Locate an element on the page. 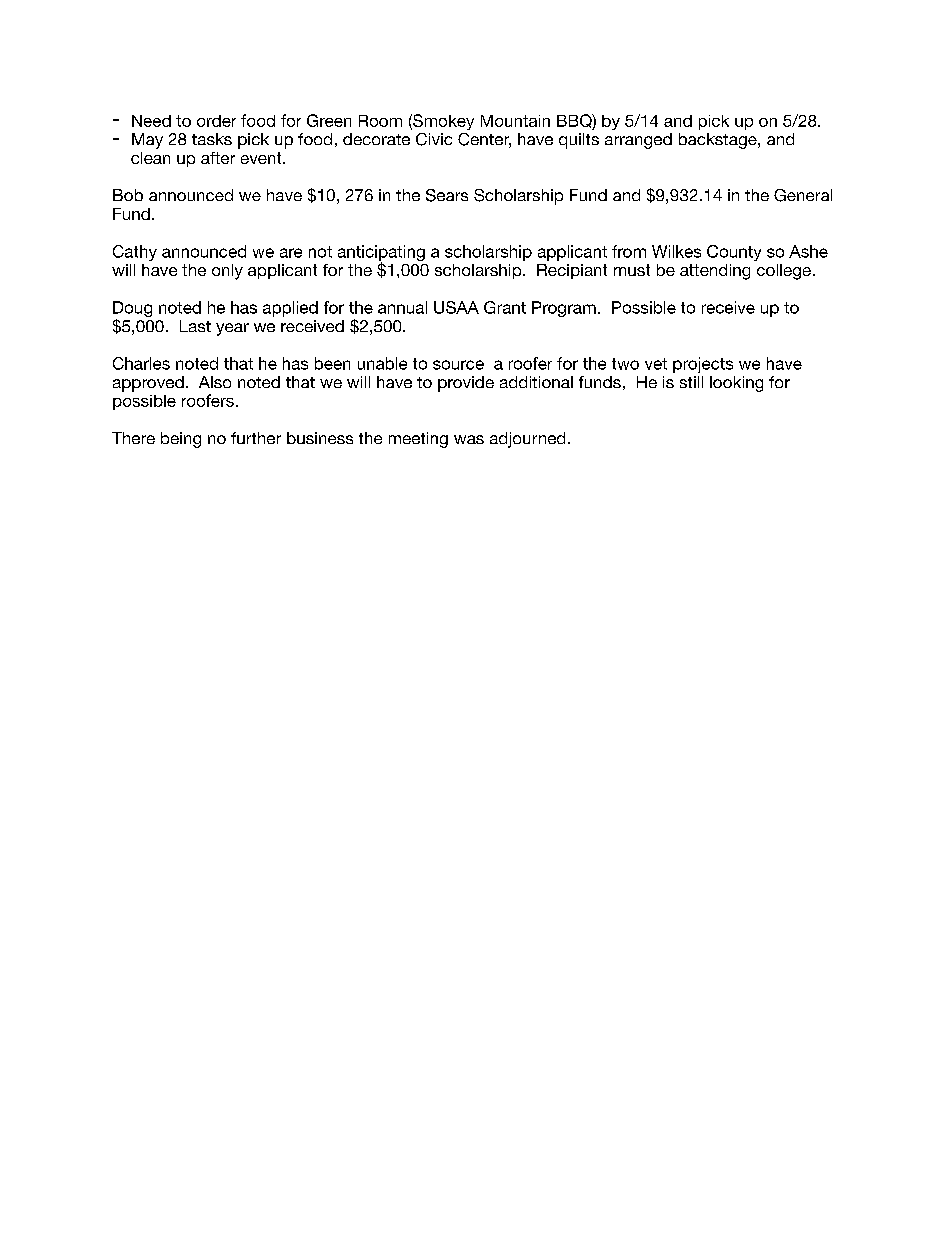 This page has width=952, height=1233. Charles is located at coordinates (141, 363).
